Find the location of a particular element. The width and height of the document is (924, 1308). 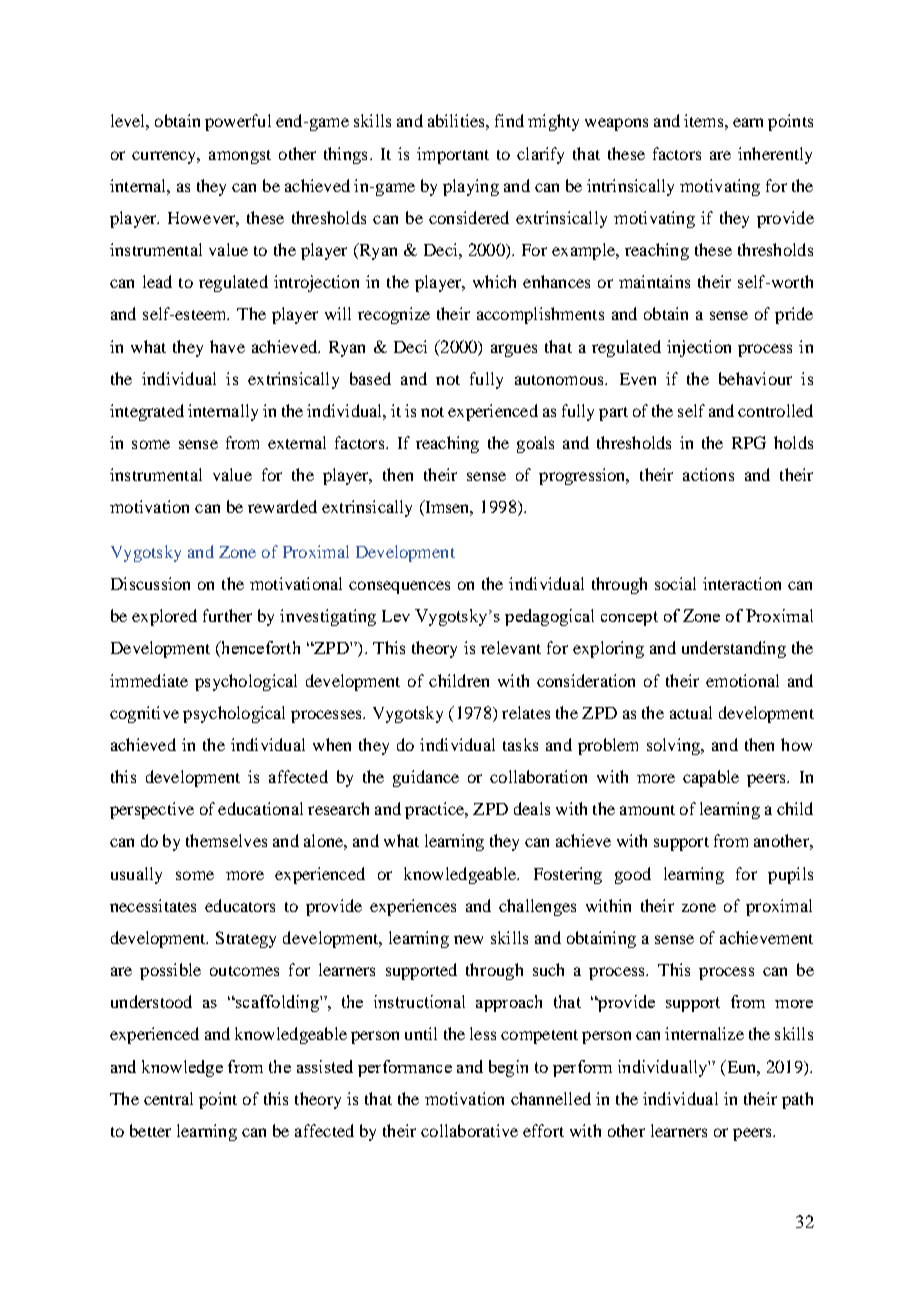

inherently is located at coordinates (775, 155).
